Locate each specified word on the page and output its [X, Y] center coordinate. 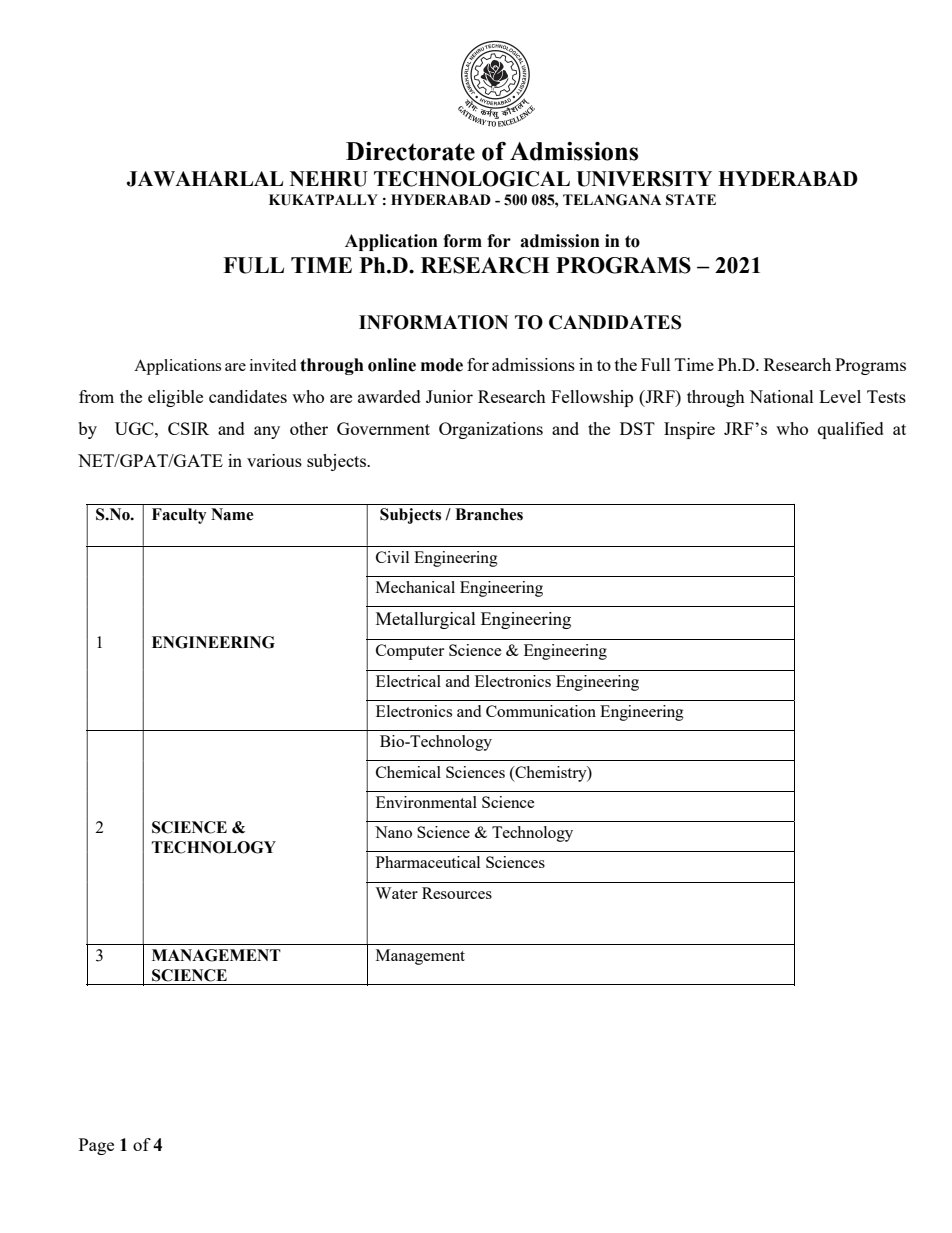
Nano [393, 832]
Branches [489, 514]
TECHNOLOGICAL [472, 179]
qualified [851, 430]
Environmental [426, 802]
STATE [691, 200]
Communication [541, 711]
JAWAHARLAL [205, 179]
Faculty [179, 516]
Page [96, 1146]
